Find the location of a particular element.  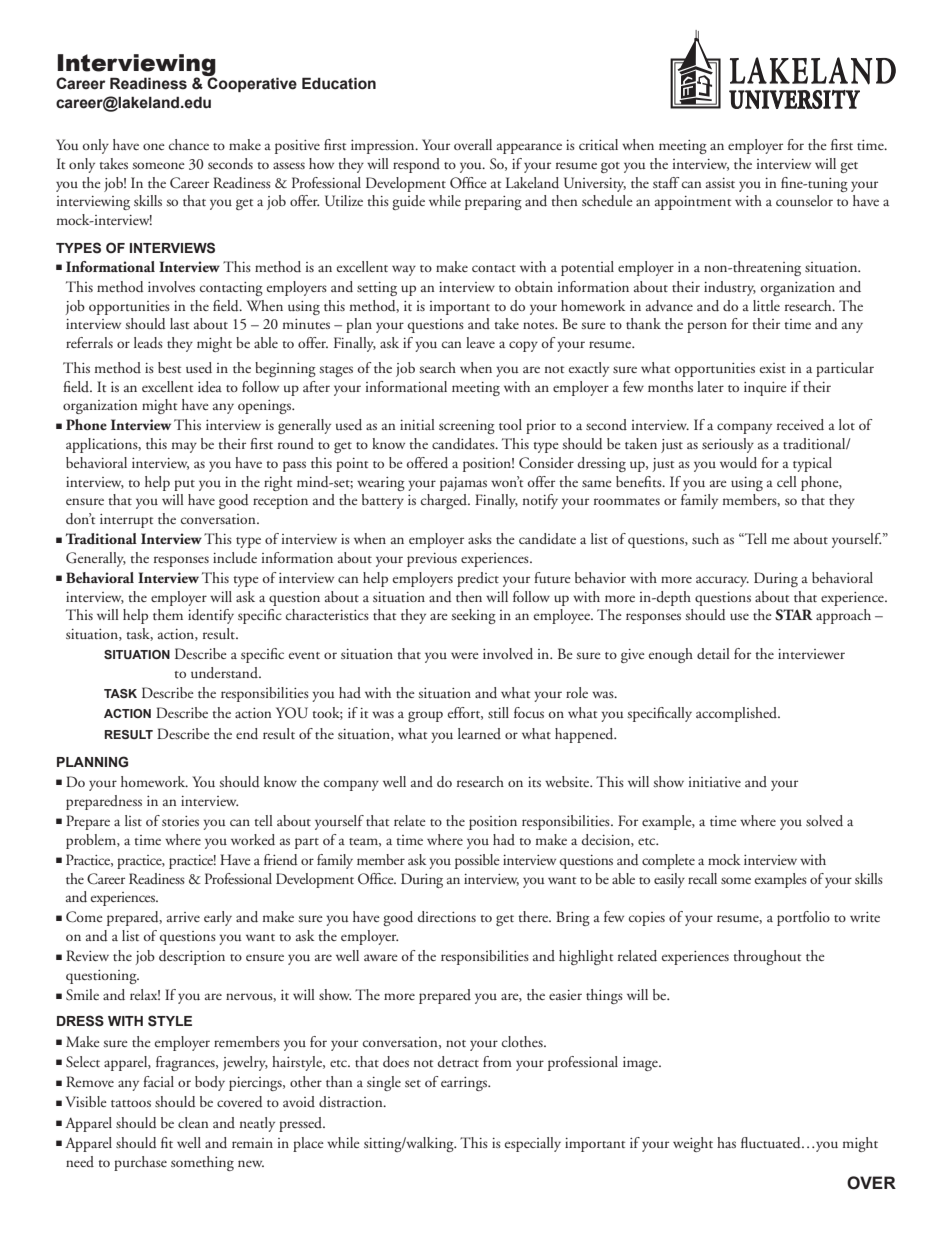

chance is located at coordinates (189, 144).
